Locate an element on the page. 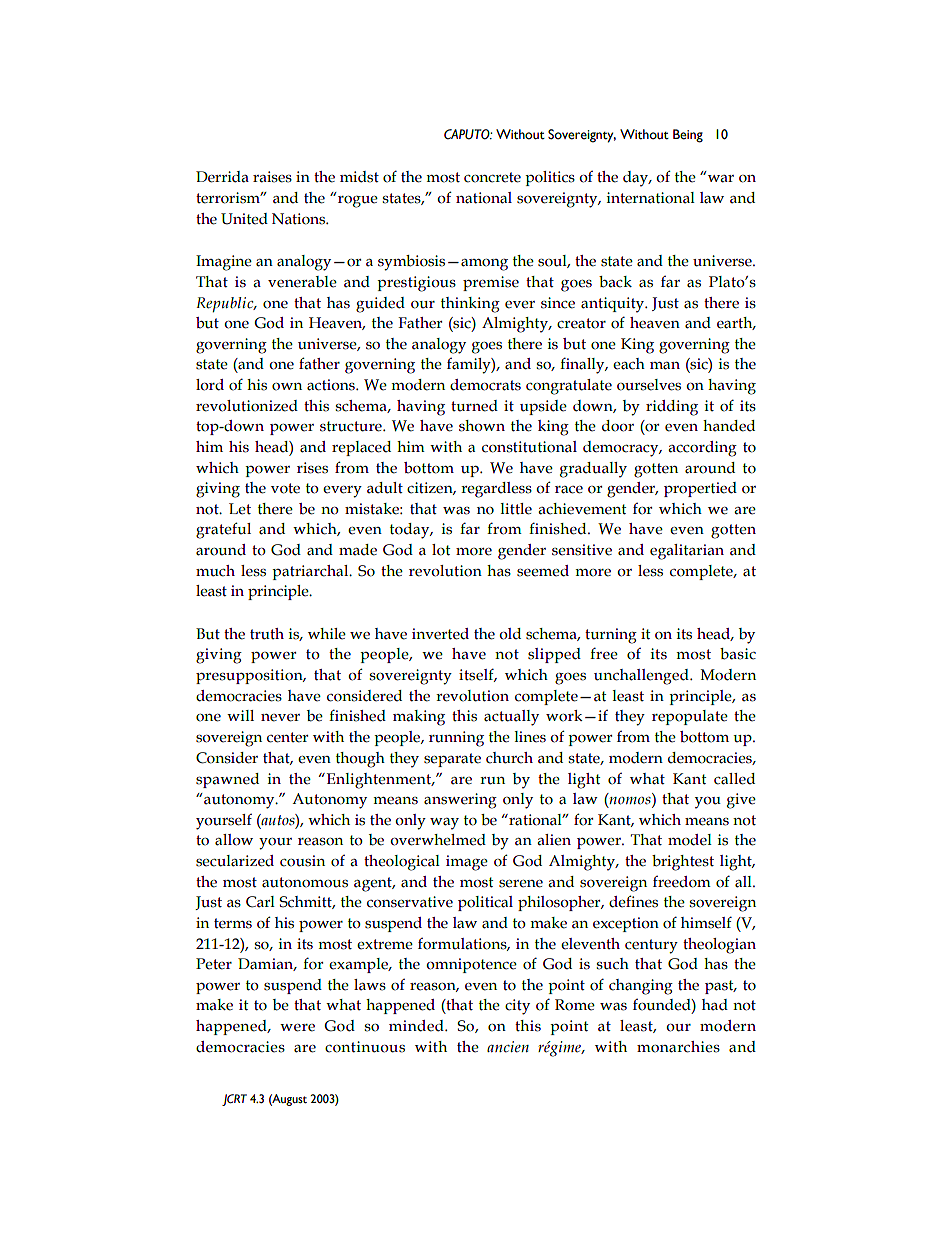 The width and height of the image is (952, 1233). raises is located at coordinates (272, 177).
